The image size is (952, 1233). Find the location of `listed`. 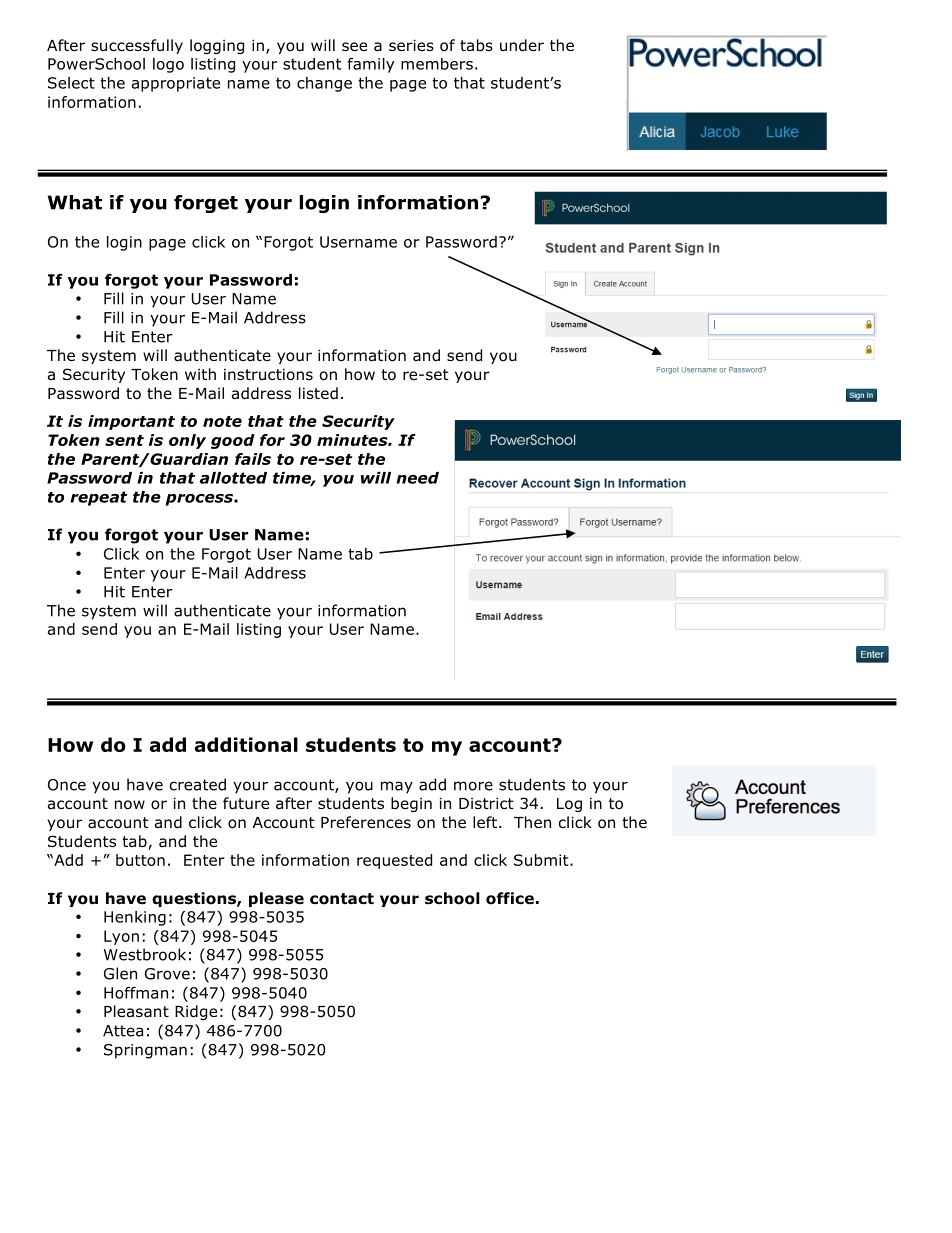

listed is located at coordinates (318, 393).
